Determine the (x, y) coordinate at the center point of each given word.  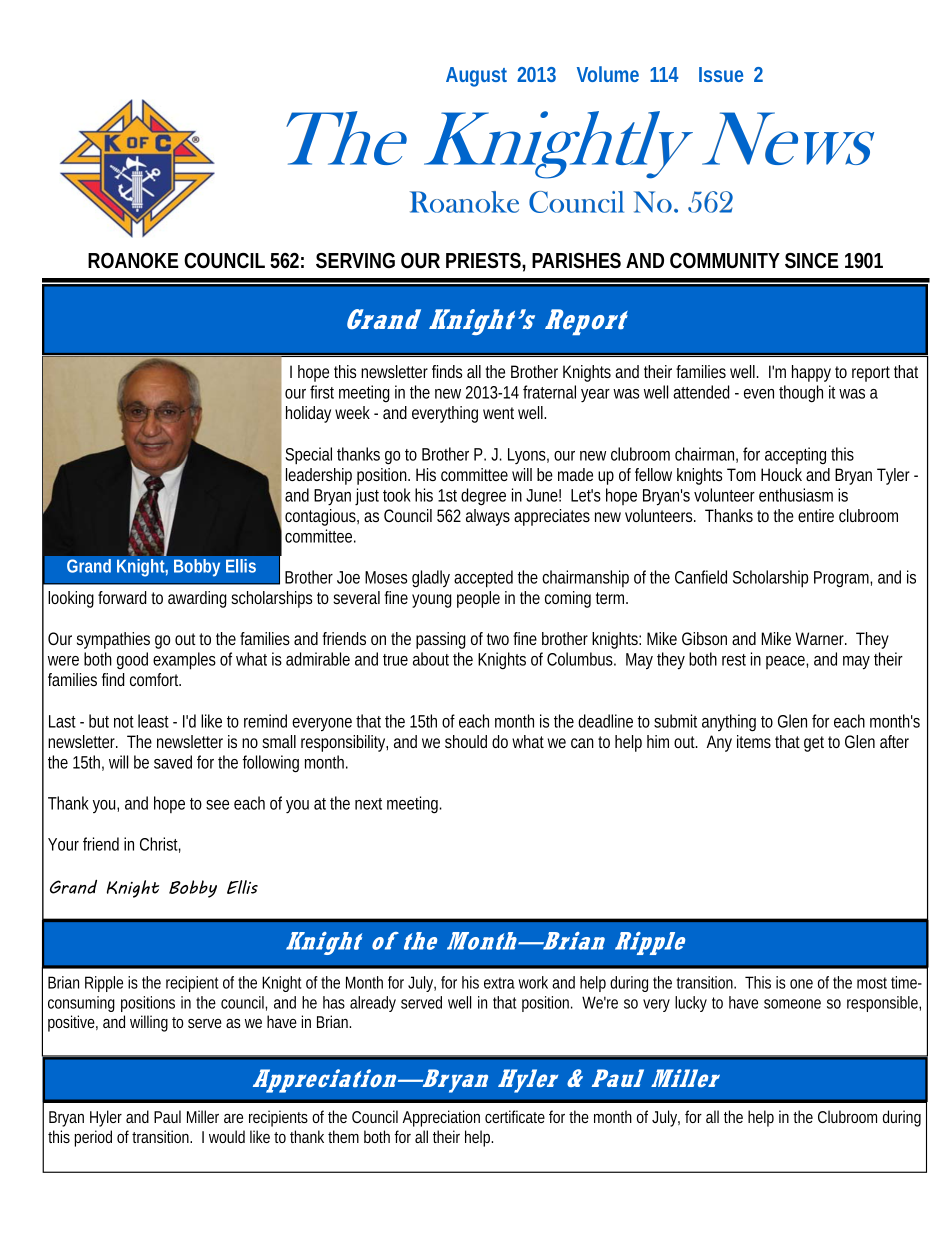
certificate (515, 1116)
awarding (197, 599)
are (233, 1118)
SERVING (355, 261)
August (476, 77)
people (478, 599)
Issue (721, 74)
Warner (821, 638)
